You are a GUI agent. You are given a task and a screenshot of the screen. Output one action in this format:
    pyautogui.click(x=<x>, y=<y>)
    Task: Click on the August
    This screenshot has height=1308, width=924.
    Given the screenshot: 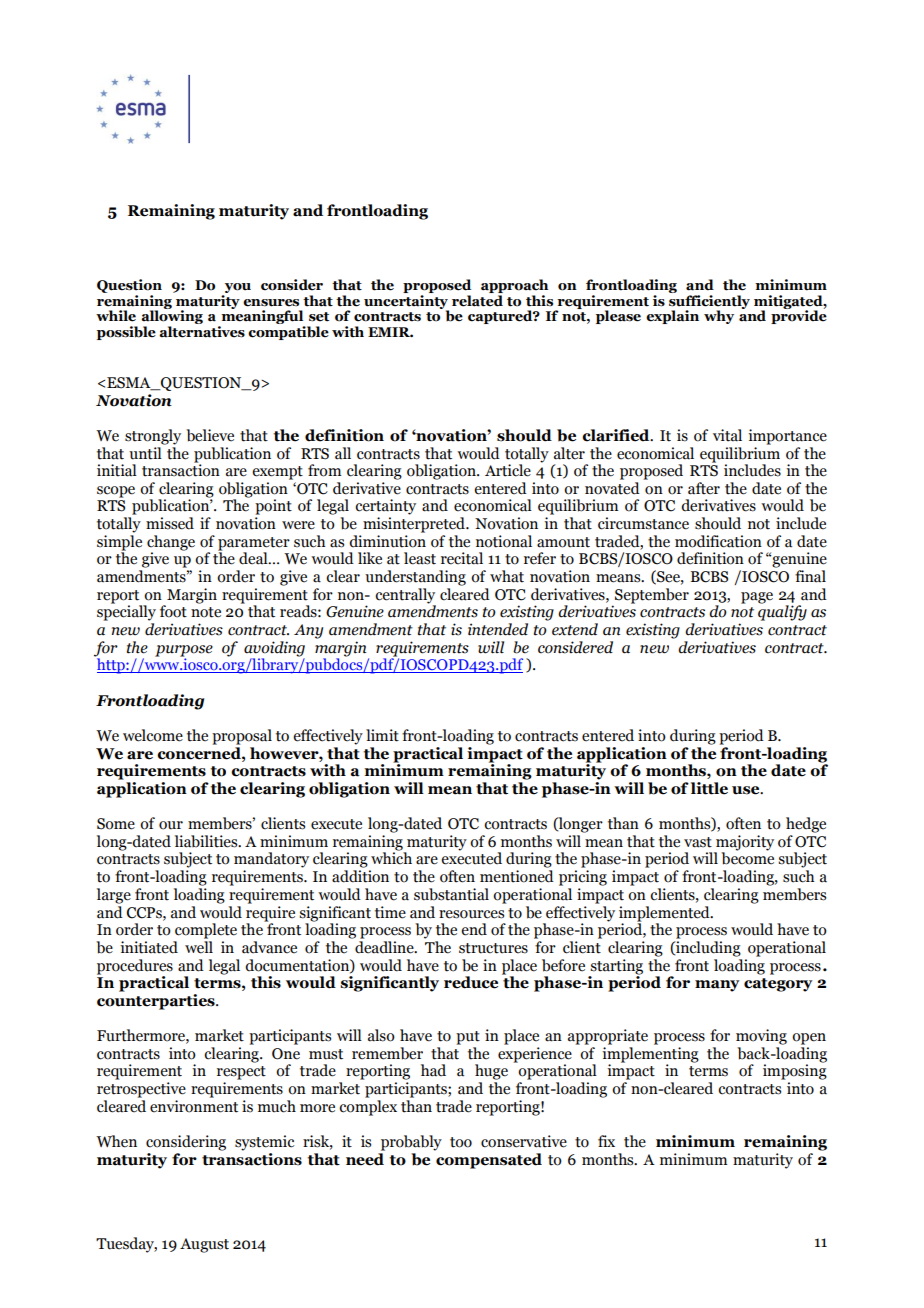 What is the action you would take?
    pyautogui.click(x=204, y=1245)
